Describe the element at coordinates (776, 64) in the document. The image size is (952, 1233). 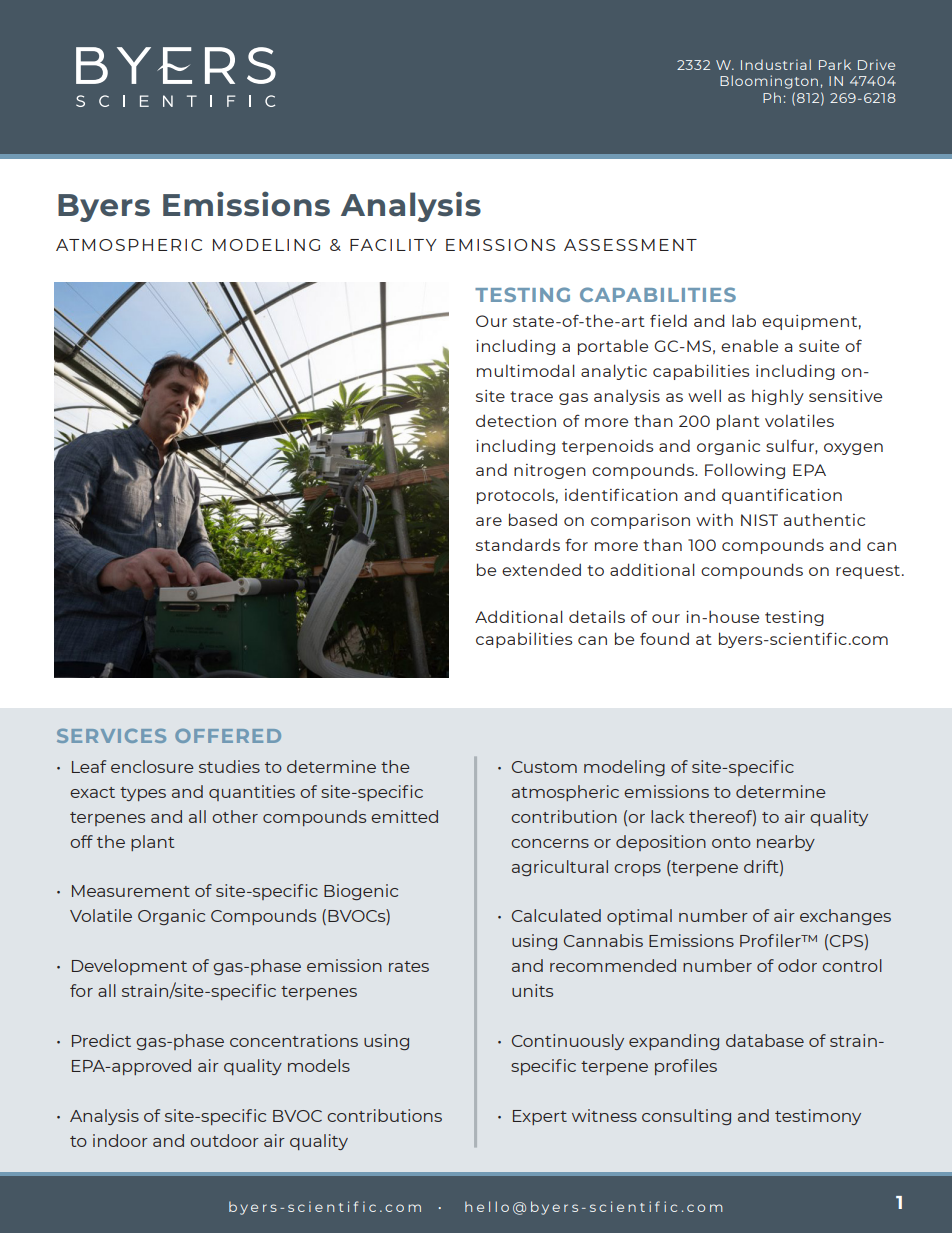
I see `Industrial` at that location.
